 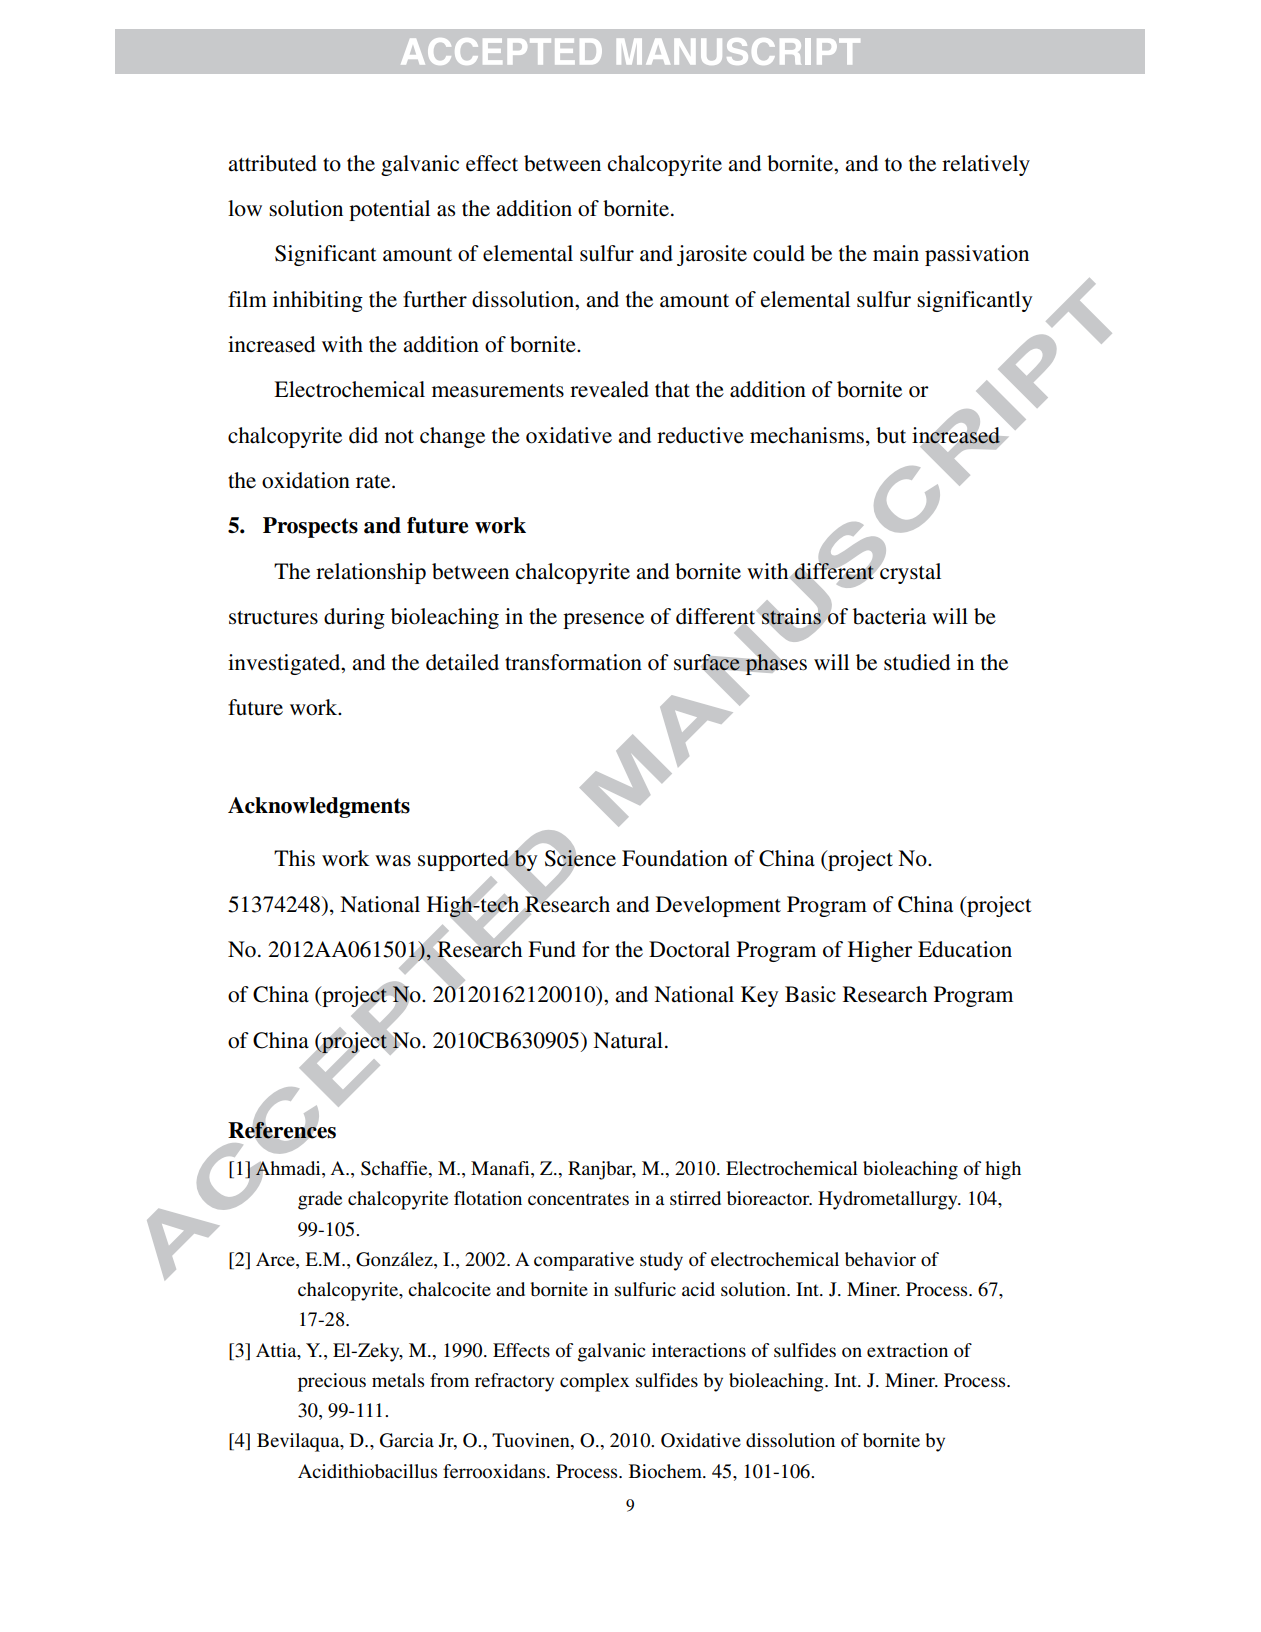 What do you see at coordinates (779, 253) in the document?
I see `could` at bounding box center [779, 253].
